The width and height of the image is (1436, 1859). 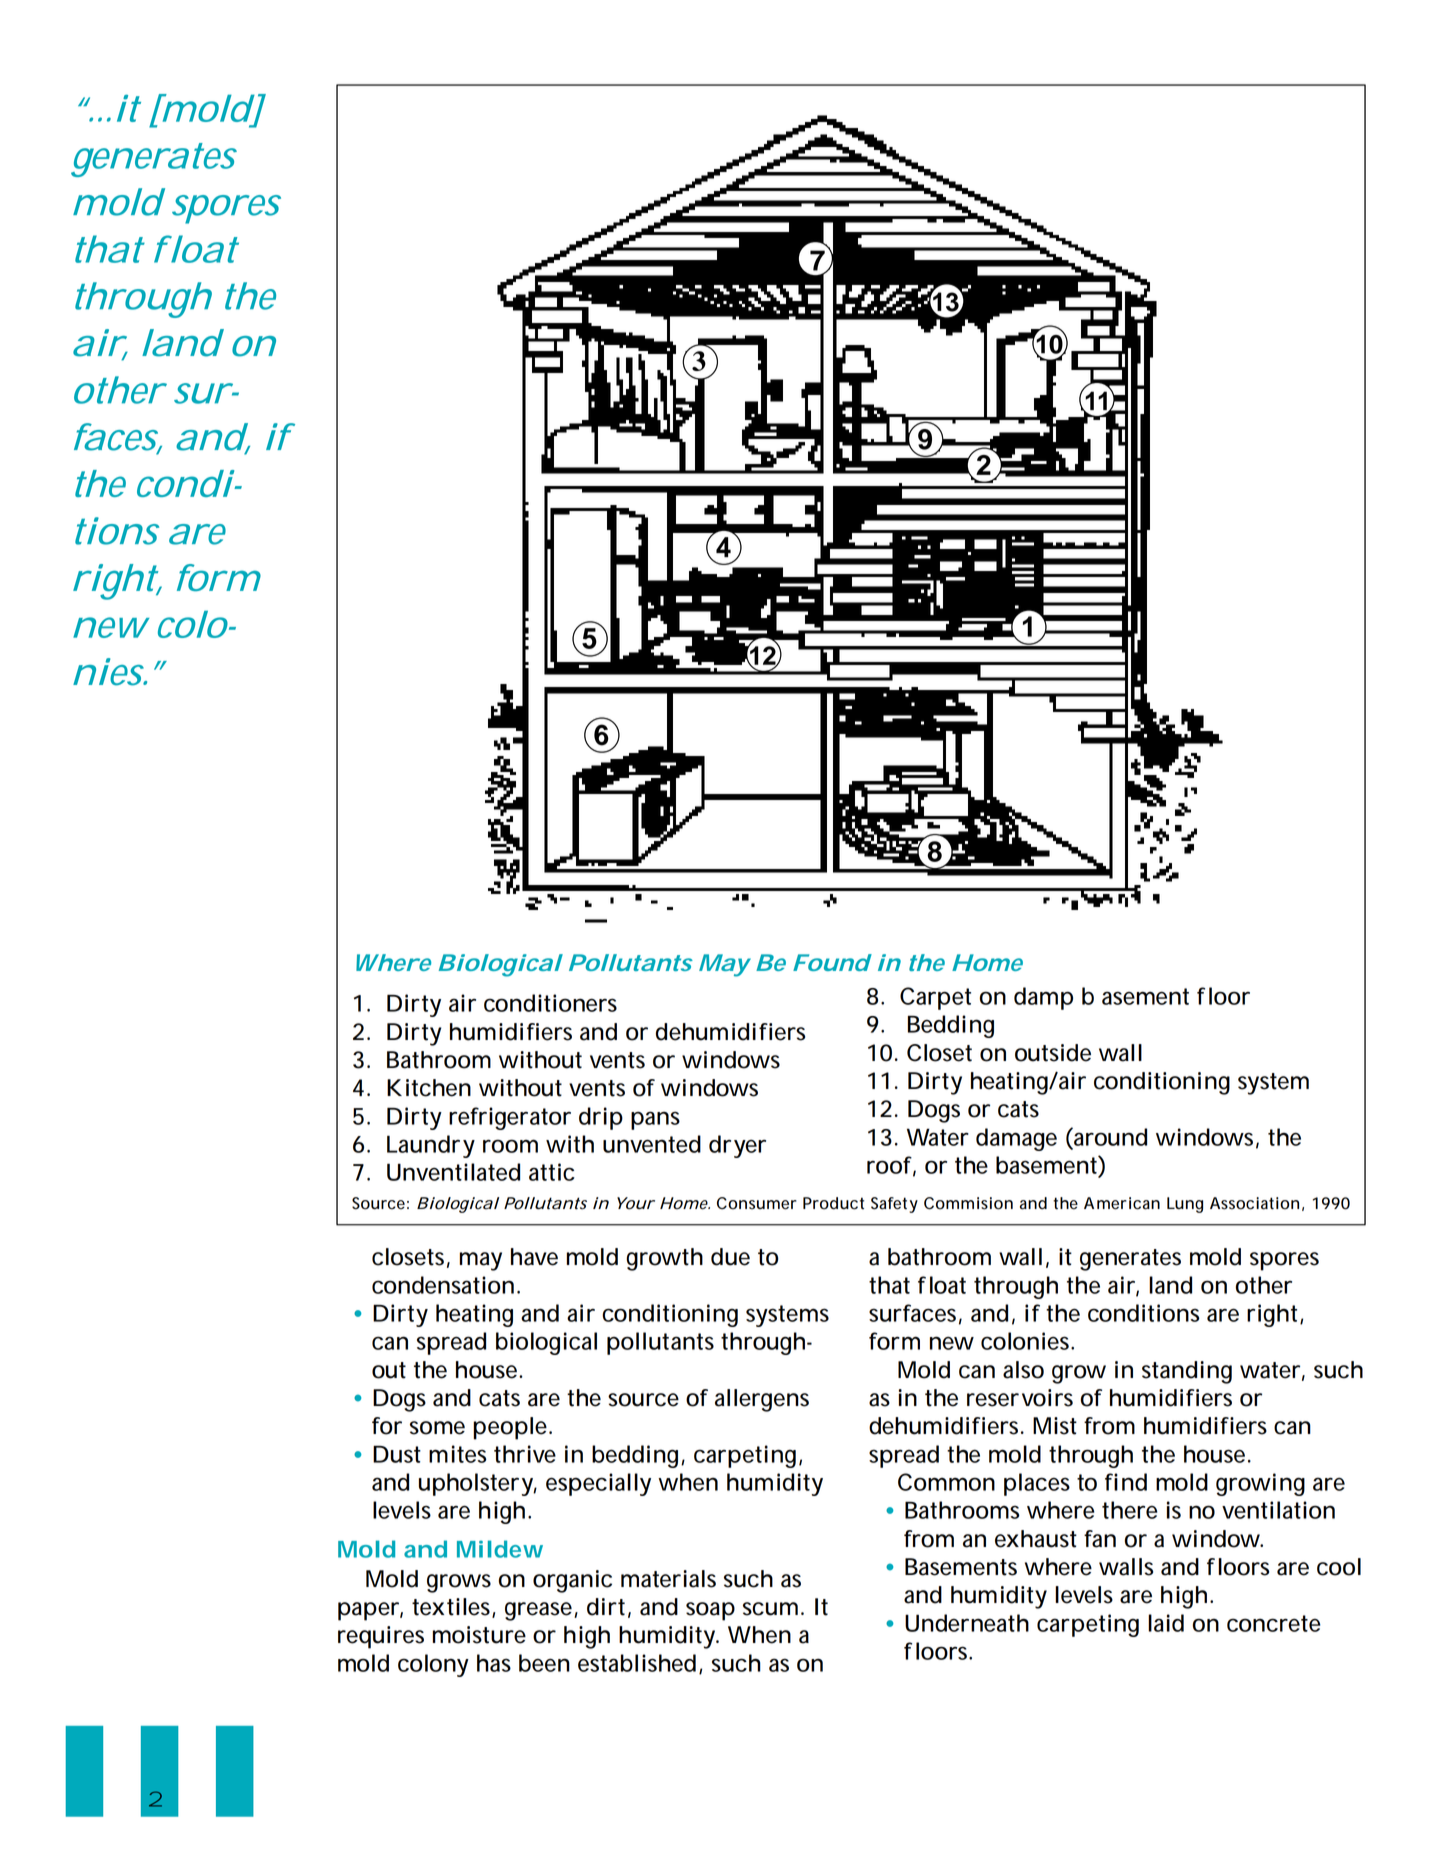 What do you see at coordinates (1187, 1372) in the image?
I see `standing` at bounding box center [1187, 1372].
